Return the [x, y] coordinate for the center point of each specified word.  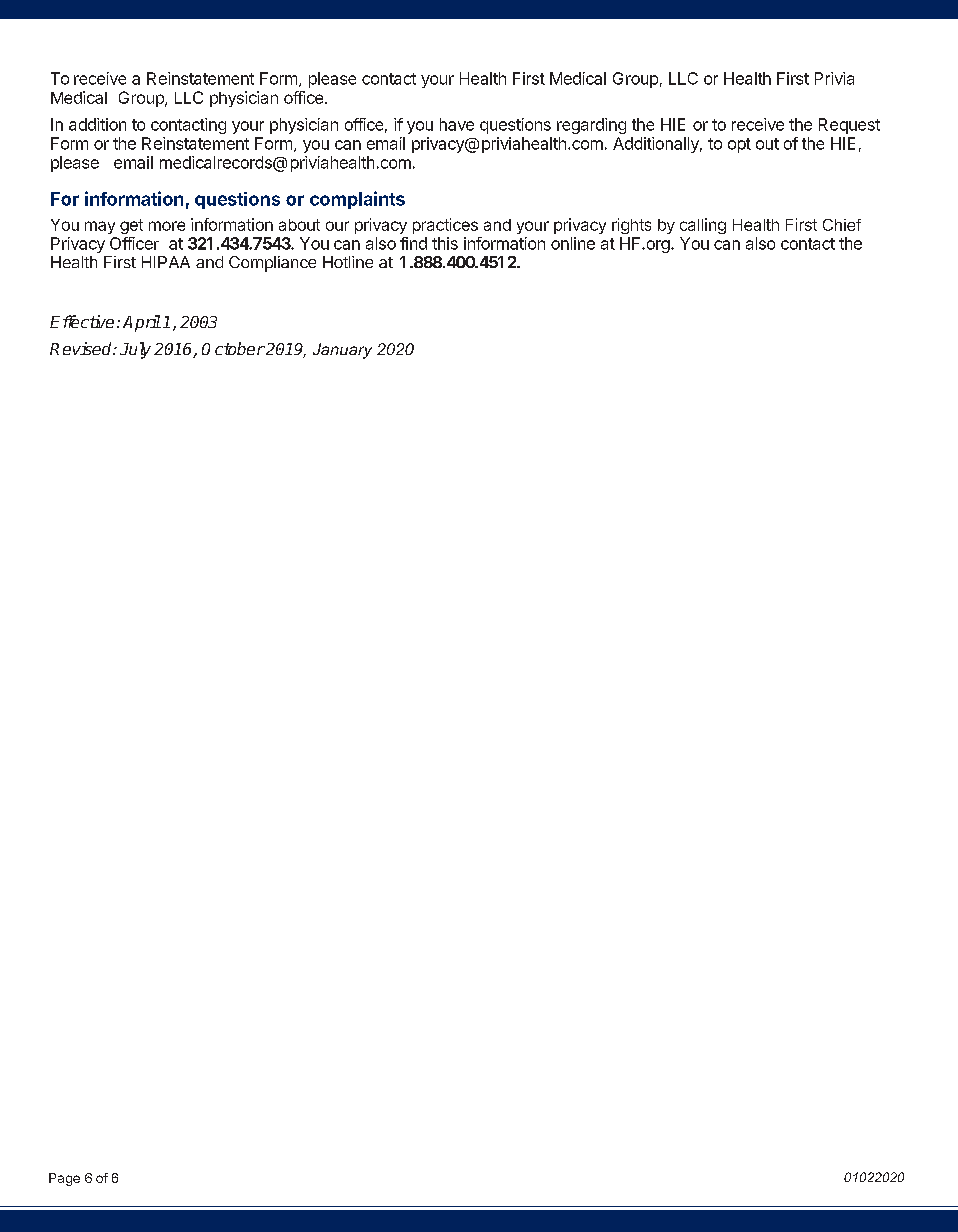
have [457, 124]
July [135, 350]
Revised [82, 348]
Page [64, 1179]
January [342, 351]
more [167, 226]
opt [739, 145]
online [573, 243]
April [142, 323]
